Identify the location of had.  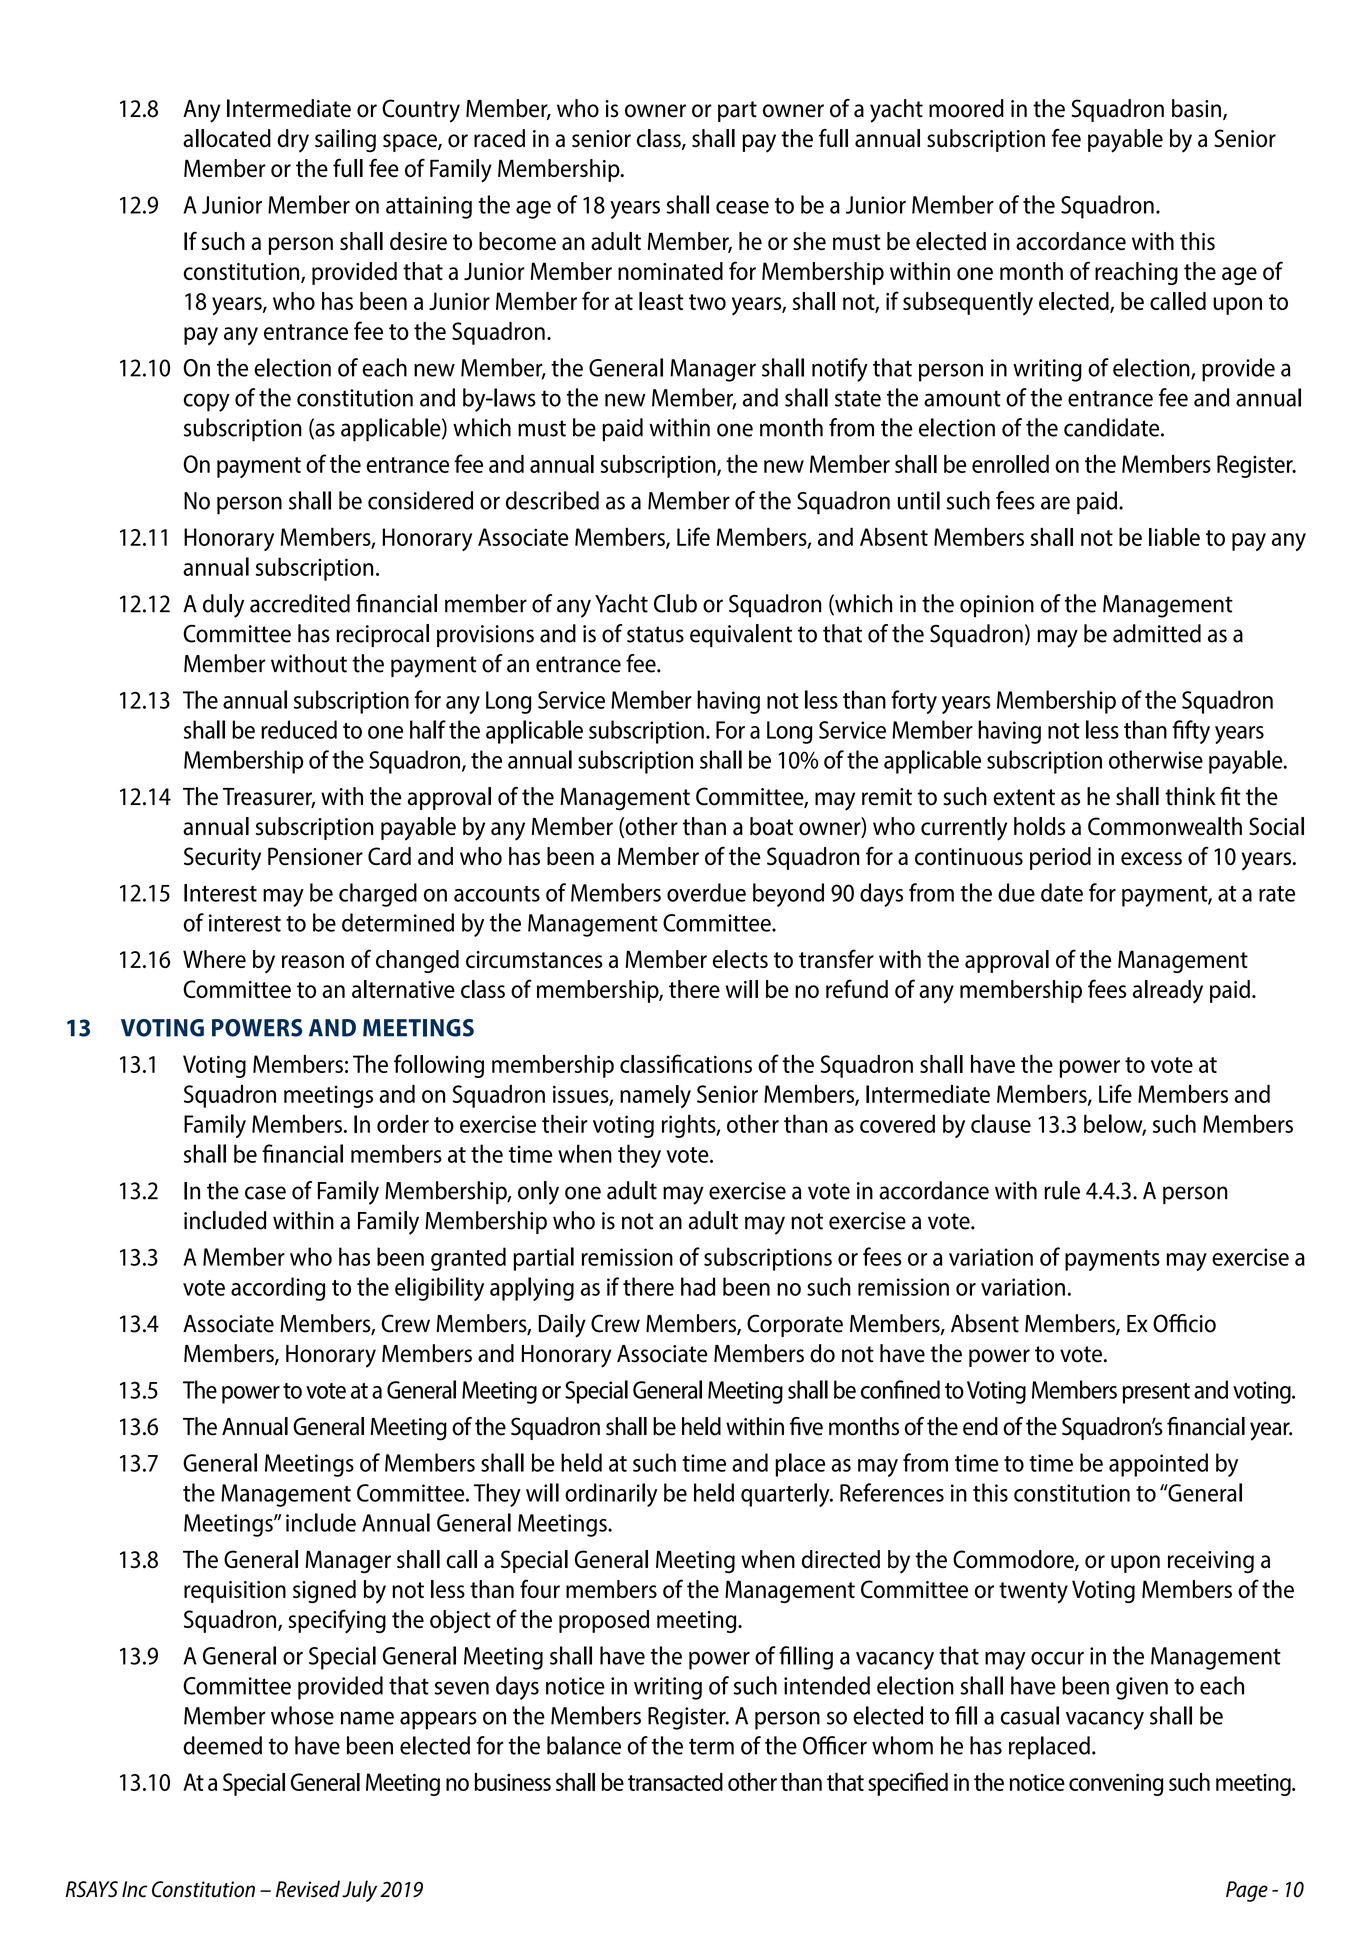
(698, 1286).
